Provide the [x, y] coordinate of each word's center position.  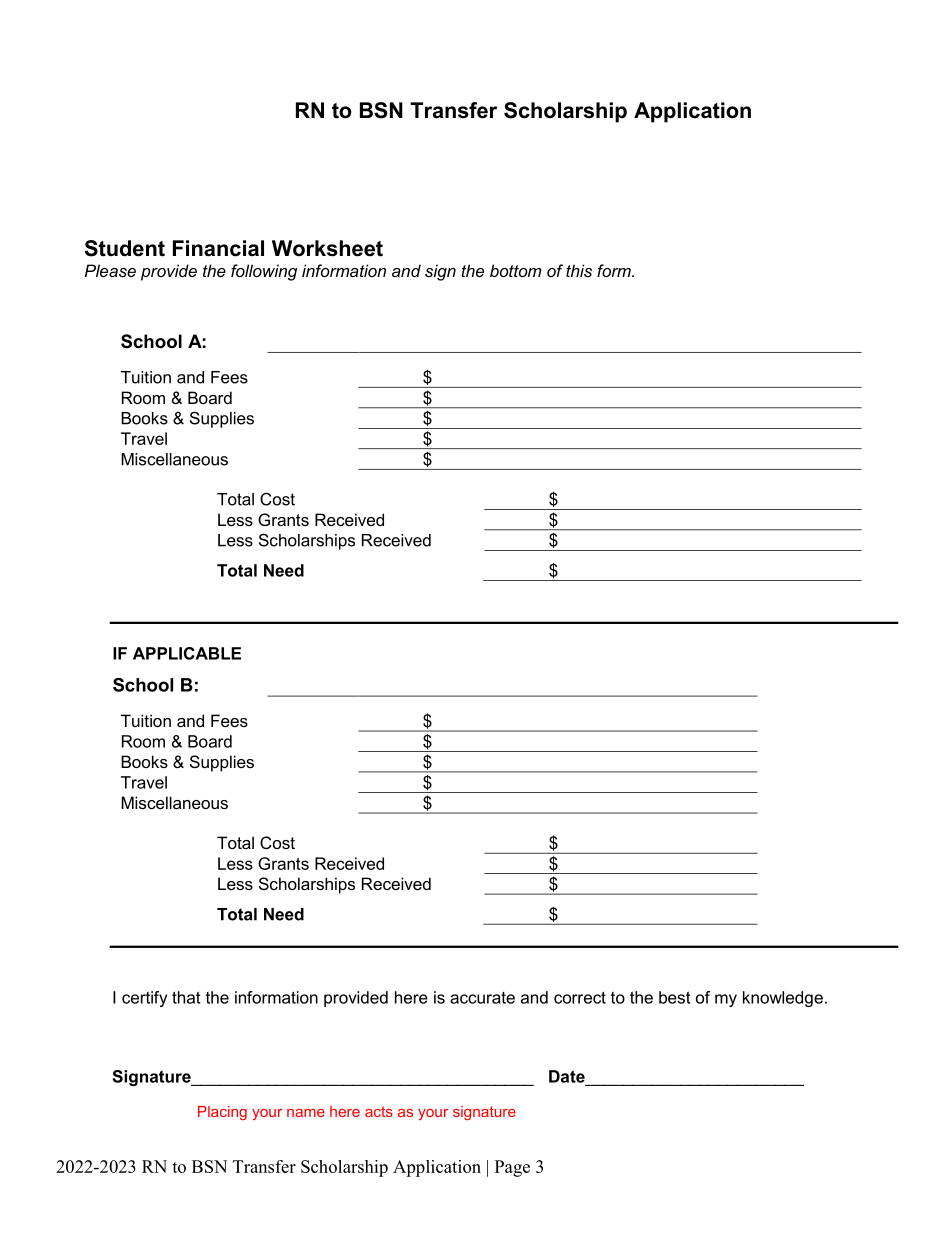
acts [379, 1111]
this [579, 270]
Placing [222, 1113]
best [675, 997]
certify [144, 999]
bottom [515, 270]
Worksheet [327, 248]
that [186, 997]
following [264, 272]
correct [580, 997]
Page [512, 1168]
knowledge [783, 999]
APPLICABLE [187, 653]
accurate [482, 998]
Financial [218, 248]
